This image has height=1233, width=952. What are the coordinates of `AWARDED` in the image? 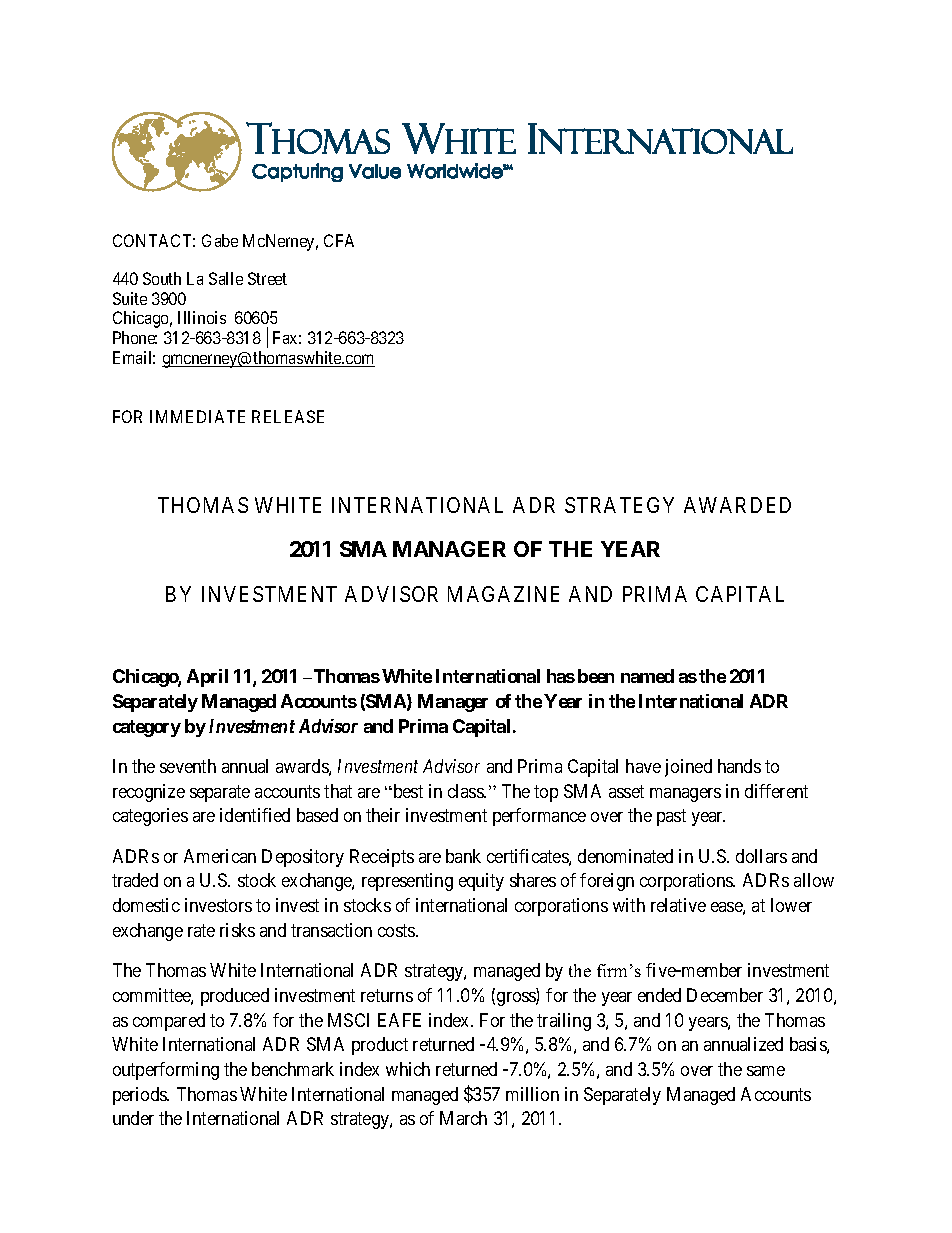 It's located at (737, 505).
